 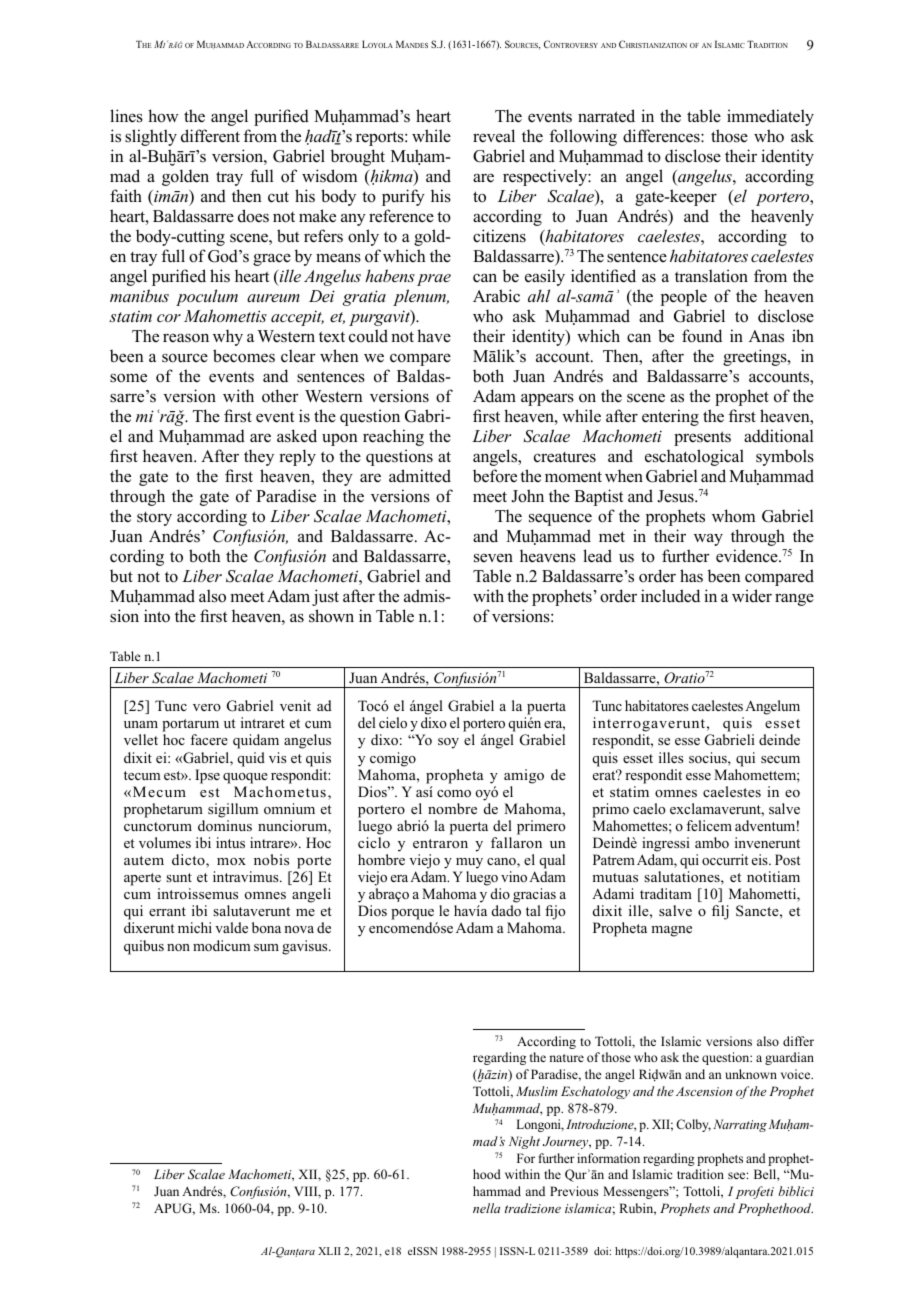 I want to click on Post, so click(x=787, y=859).
